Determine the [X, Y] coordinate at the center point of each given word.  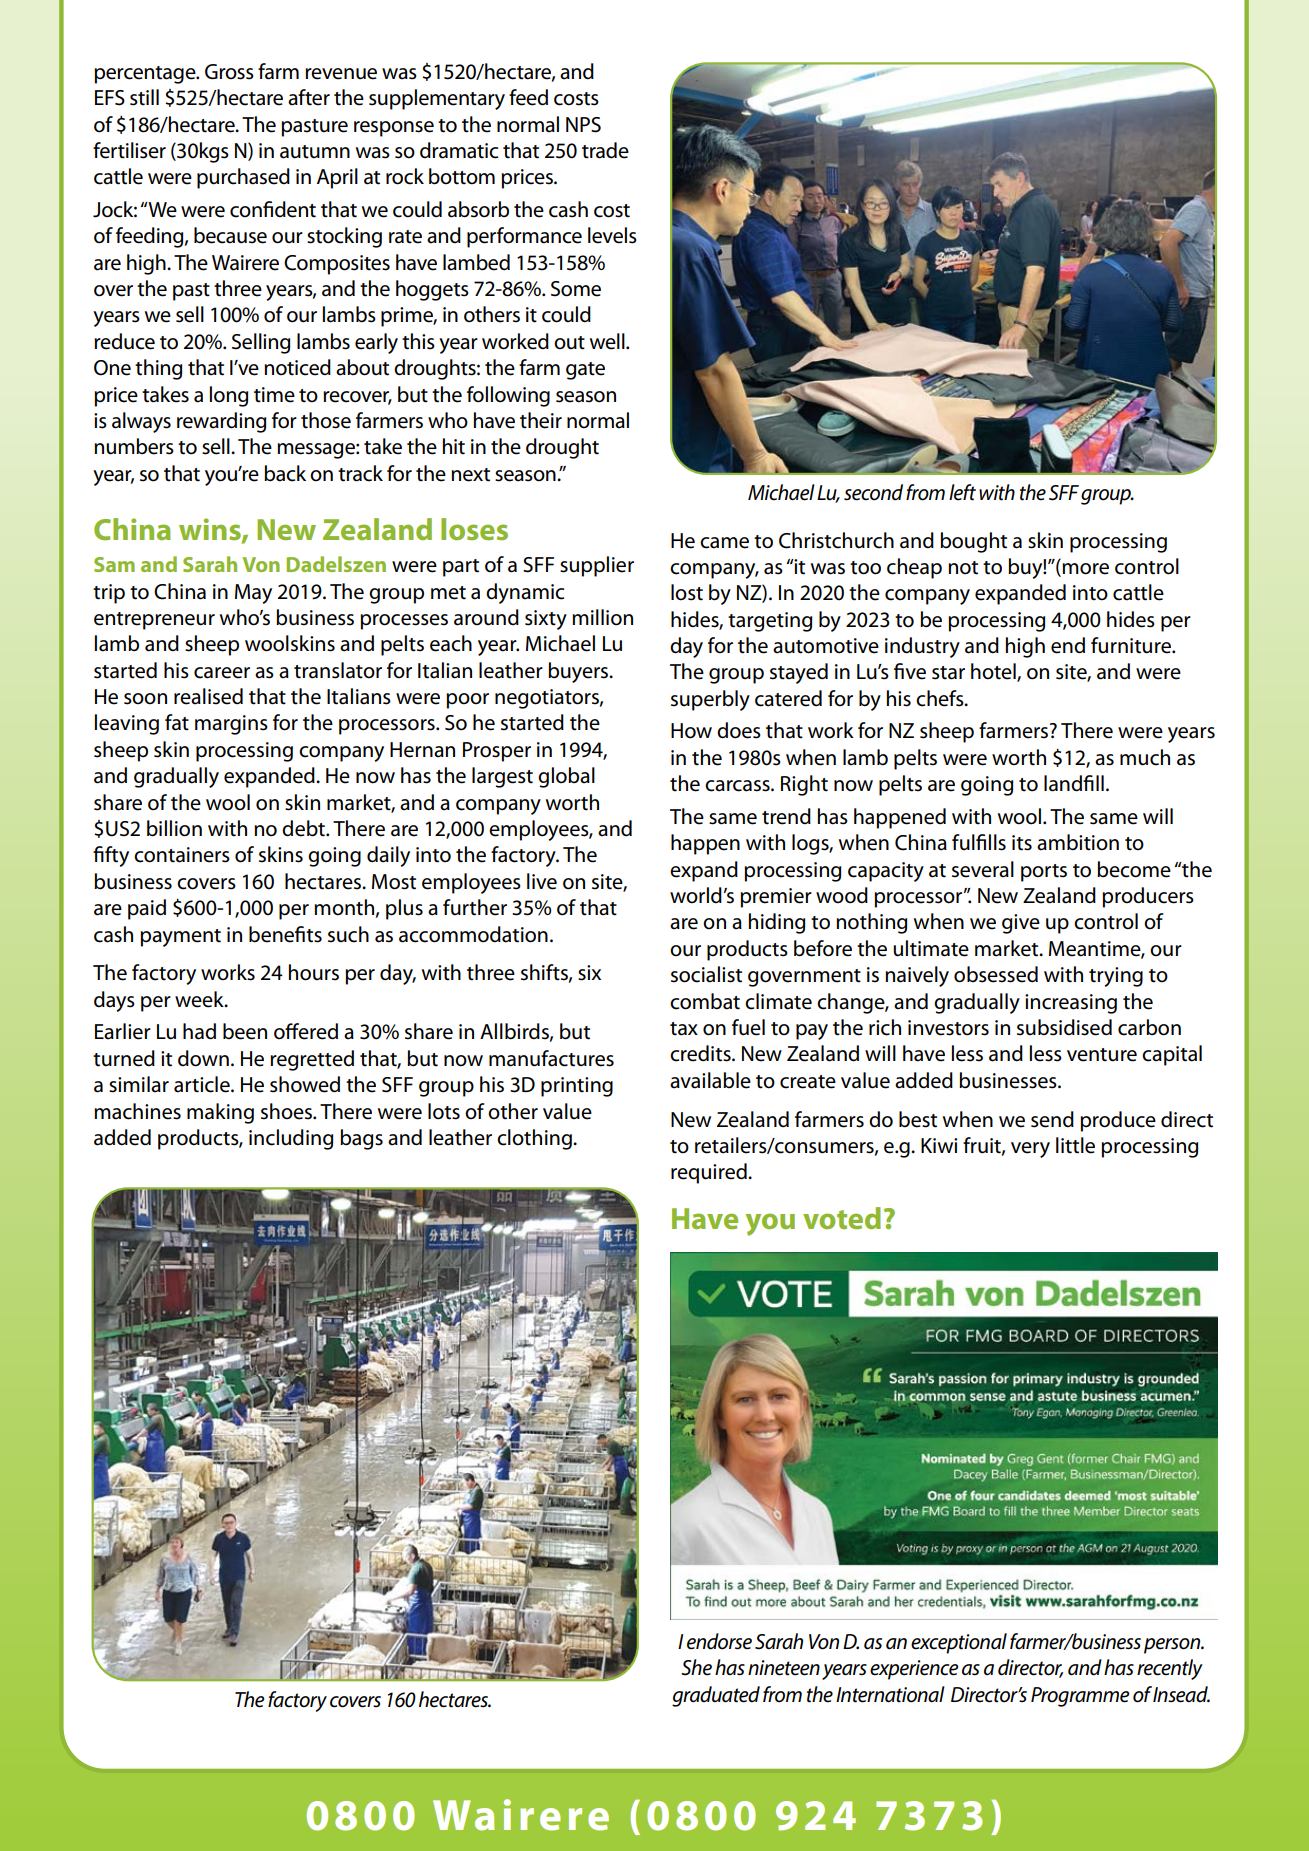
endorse [719, 1641]
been [245, 1031]
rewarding [221, 422]
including [291, 1139]
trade [605, 150]
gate [585, 371]
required [710, 1173]
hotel [994, 672]
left [962, 492]
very [1030, 1150]
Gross [229, 72]
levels [612, 235]
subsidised [1064, 1027]
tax [684, 1029]
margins [231, 725]
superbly [710, 700]
